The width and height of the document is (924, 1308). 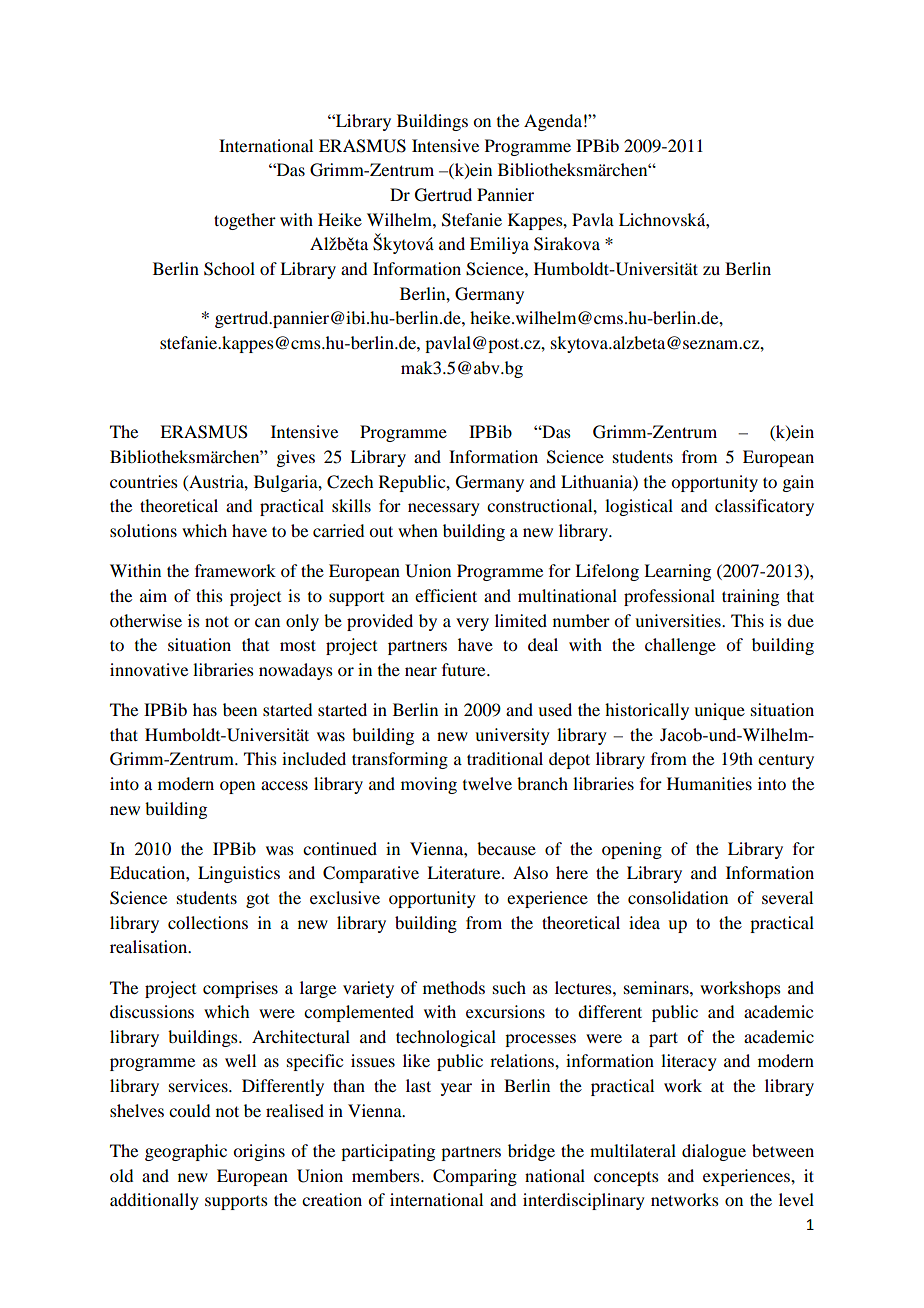 I want to click on has, so click(x=205, y=709).
